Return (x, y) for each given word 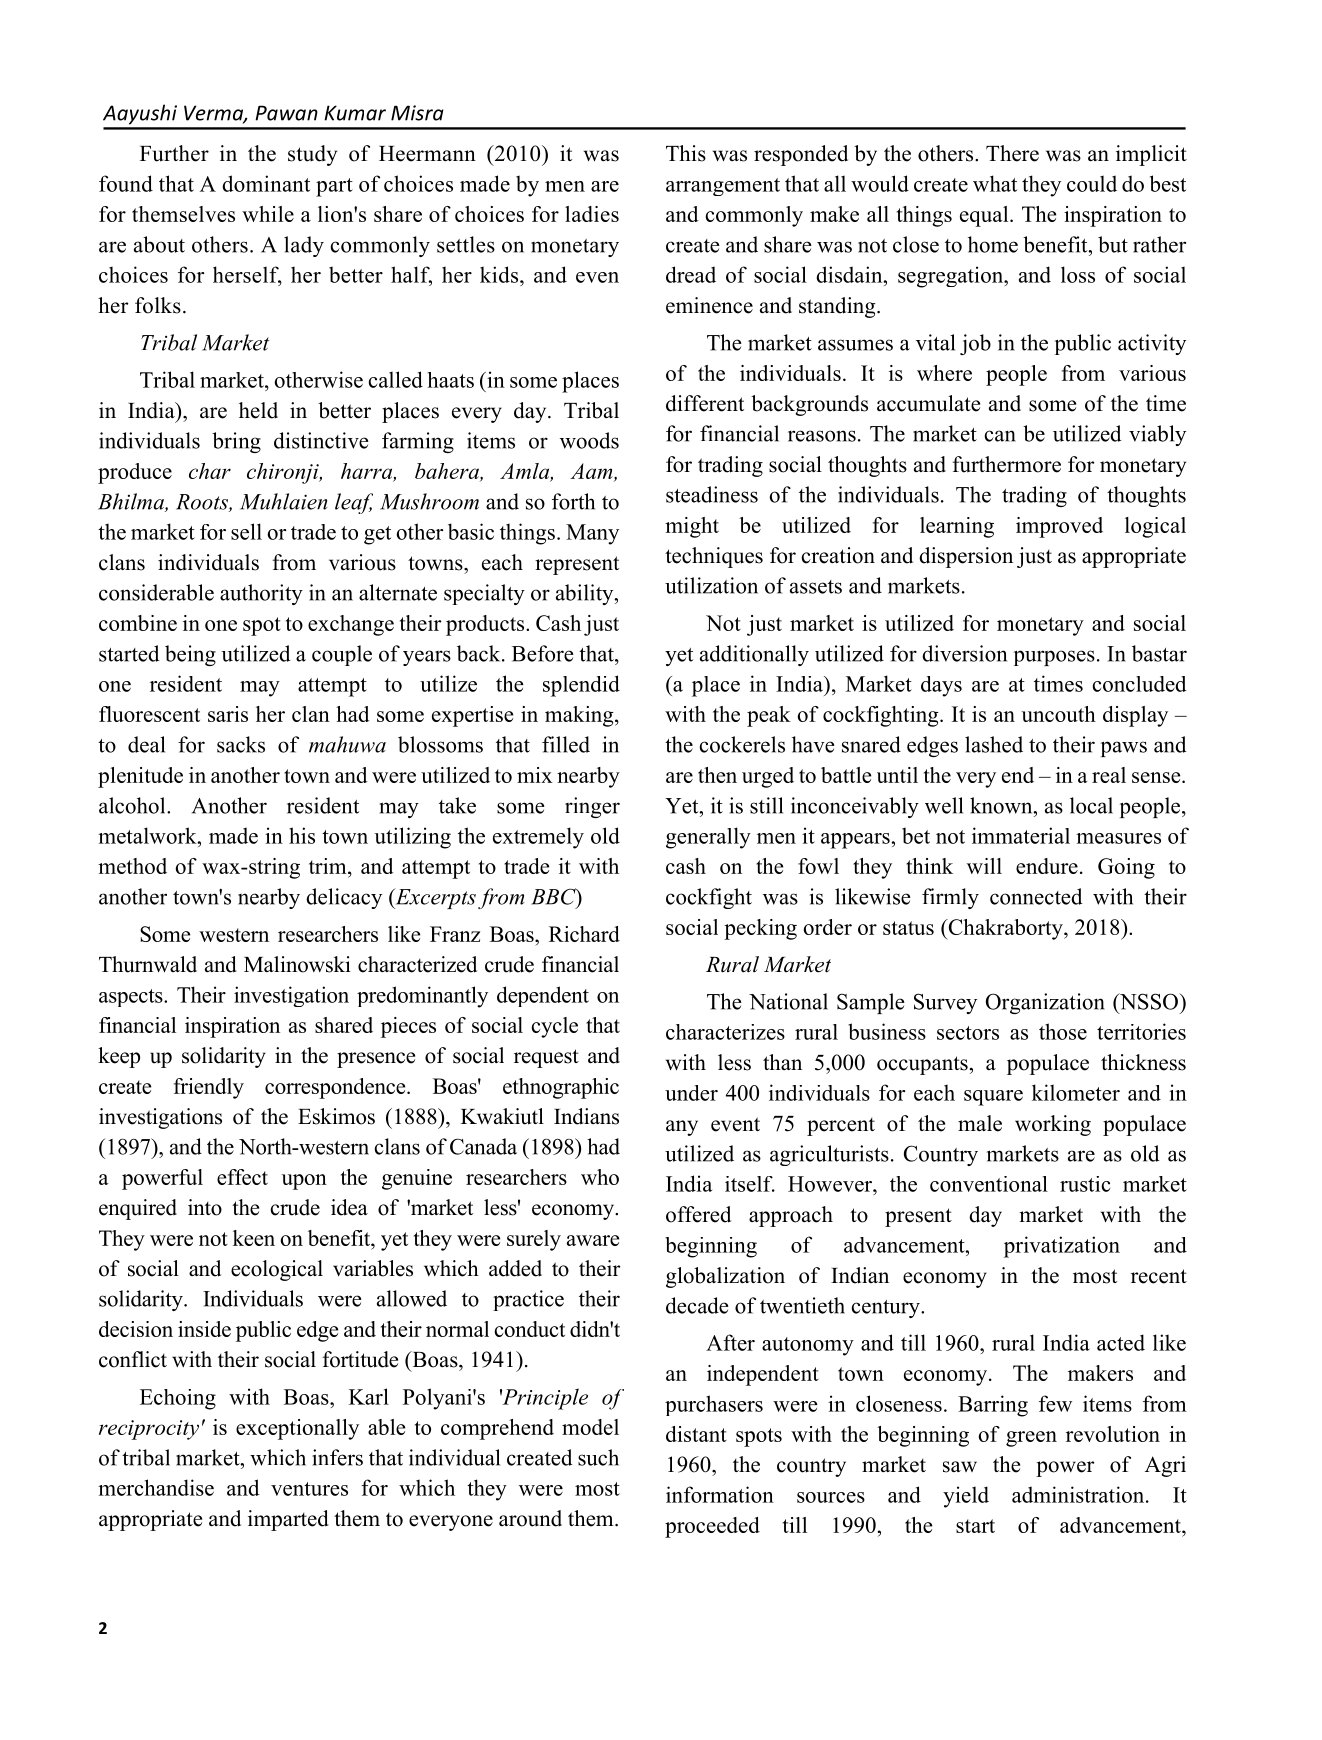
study (312, 155)
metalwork (148, 835)
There (1012, 153)
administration (1079, 1494)
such (598, 1457)
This (686, 153)
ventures (309, 1489)
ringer (592, 807)
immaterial (1021, 835)
